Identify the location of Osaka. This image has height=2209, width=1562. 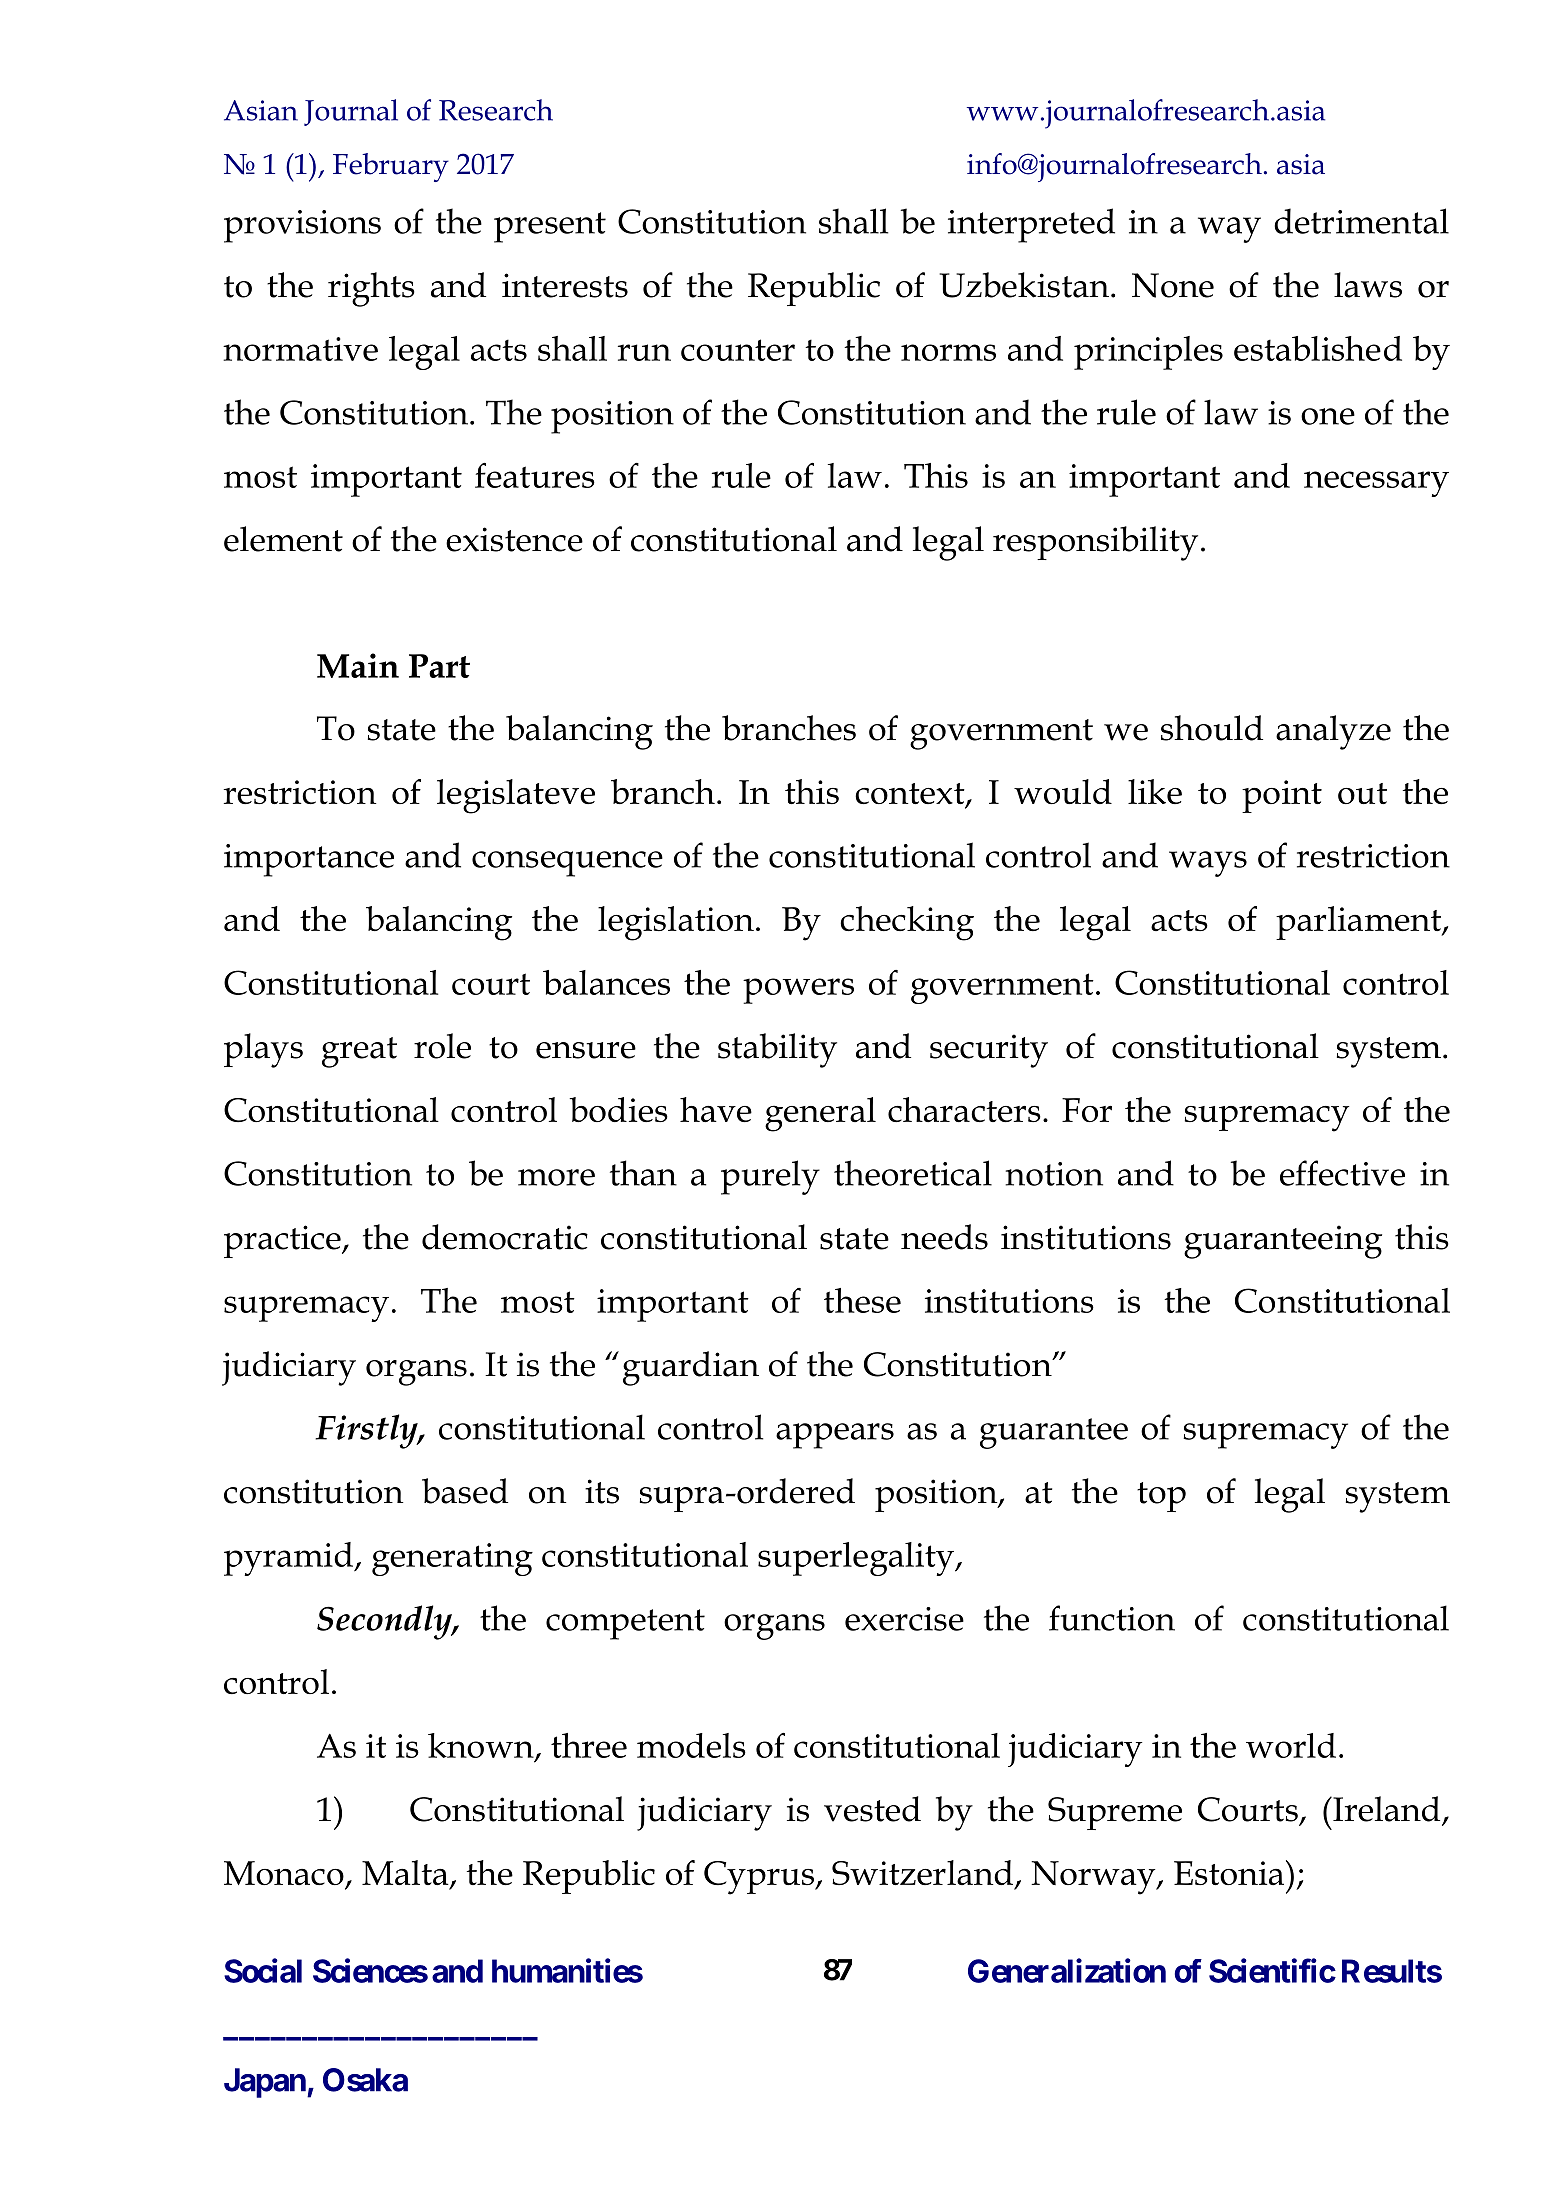
(365, 2080).
